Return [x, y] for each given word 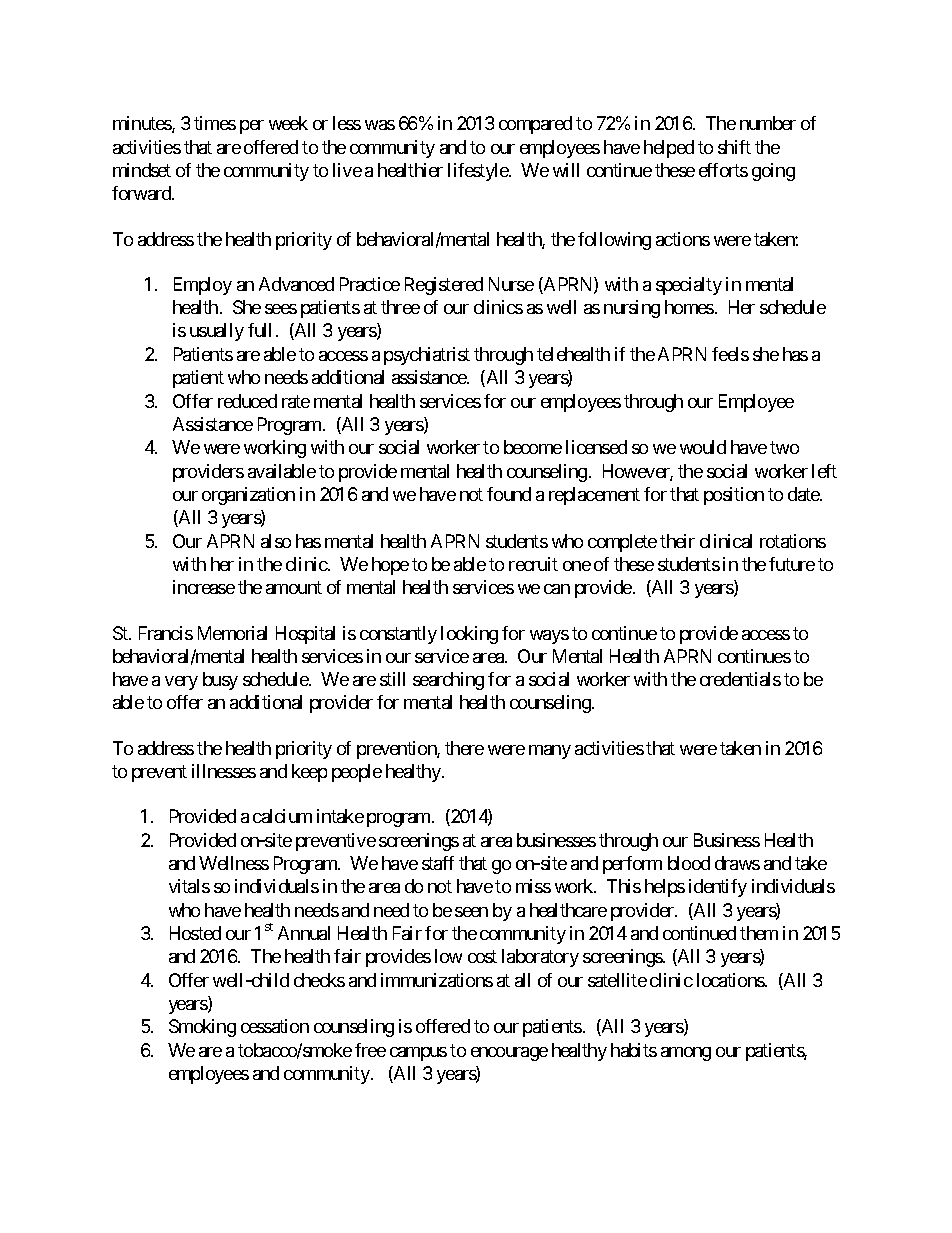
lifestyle [479, 172]
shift [734, 147]
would [703, 447]
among [686, 1054]
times [215, 123]
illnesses [224, 771]
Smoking [202, 1028]
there [464, 748]
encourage [509, 1054]
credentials [740, 679]
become [533, 447]
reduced [247, 401]
